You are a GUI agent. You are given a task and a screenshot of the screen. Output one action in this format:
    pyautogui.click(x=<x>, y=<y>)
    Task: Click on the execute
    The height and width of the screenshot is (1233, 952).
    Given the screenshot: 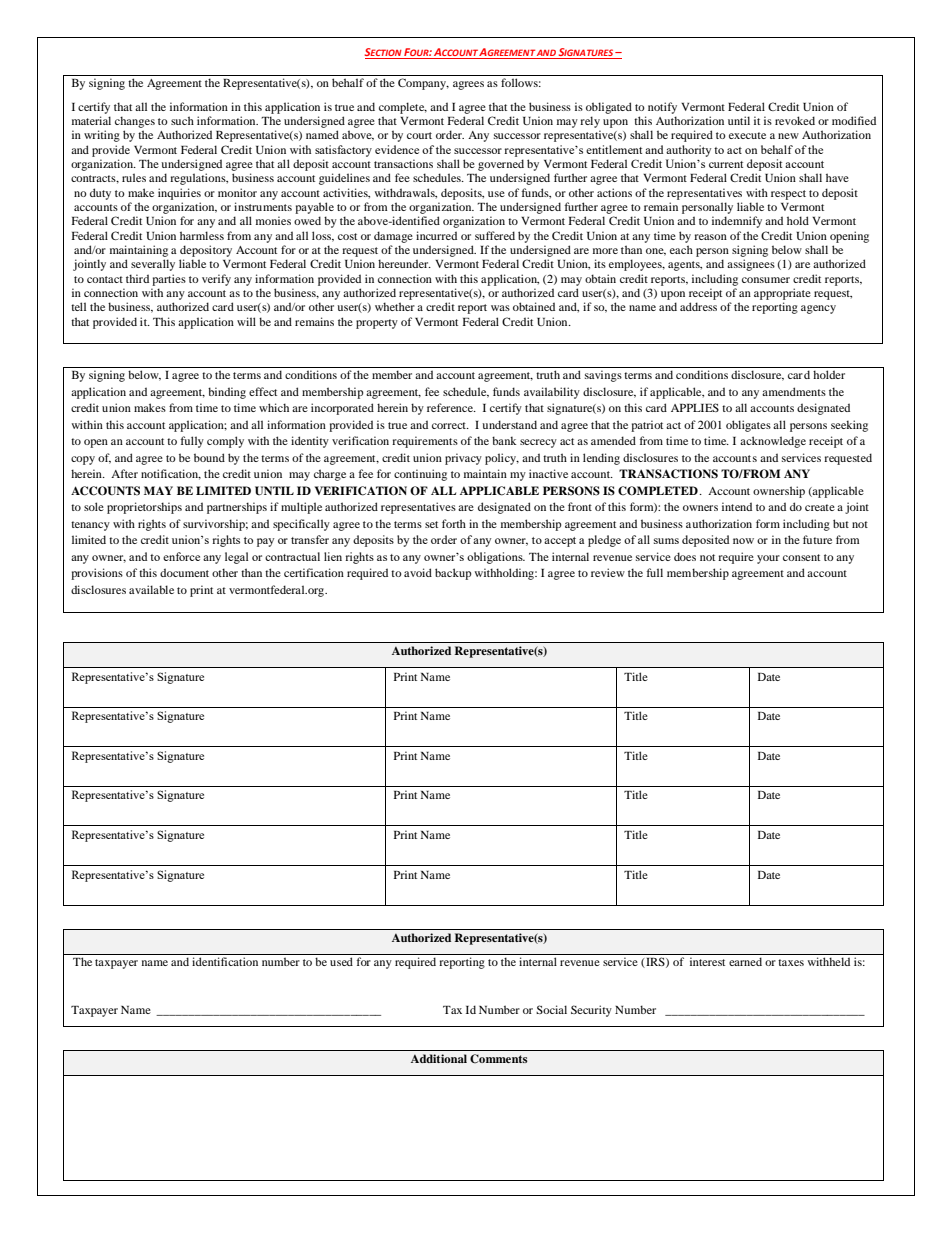 What is the action you would take?
    pyautogui.click(x=747, y=135)
